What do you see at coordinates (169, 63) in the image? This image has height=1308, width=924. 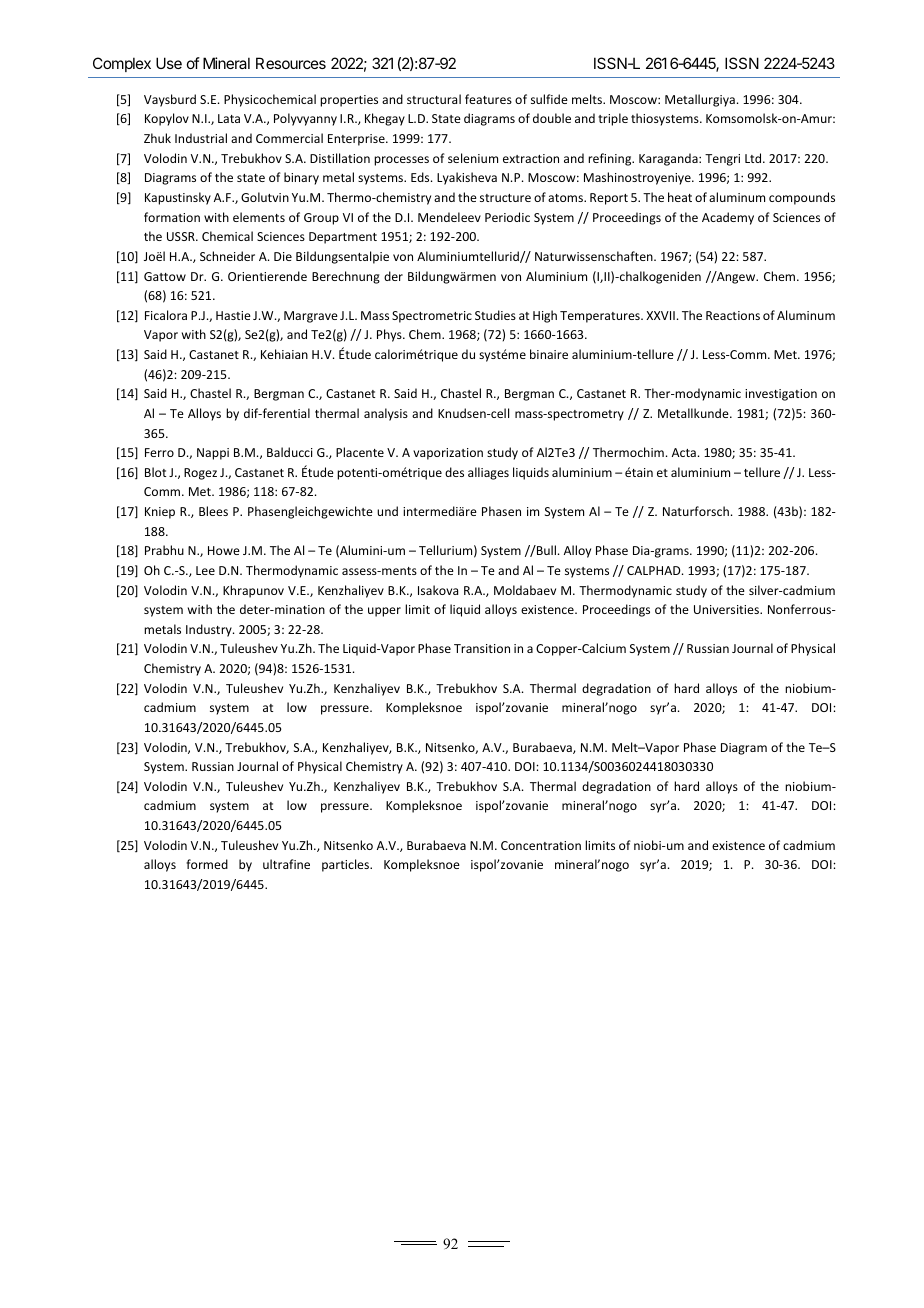 I see `Use` at bounding box center [169, 63].
